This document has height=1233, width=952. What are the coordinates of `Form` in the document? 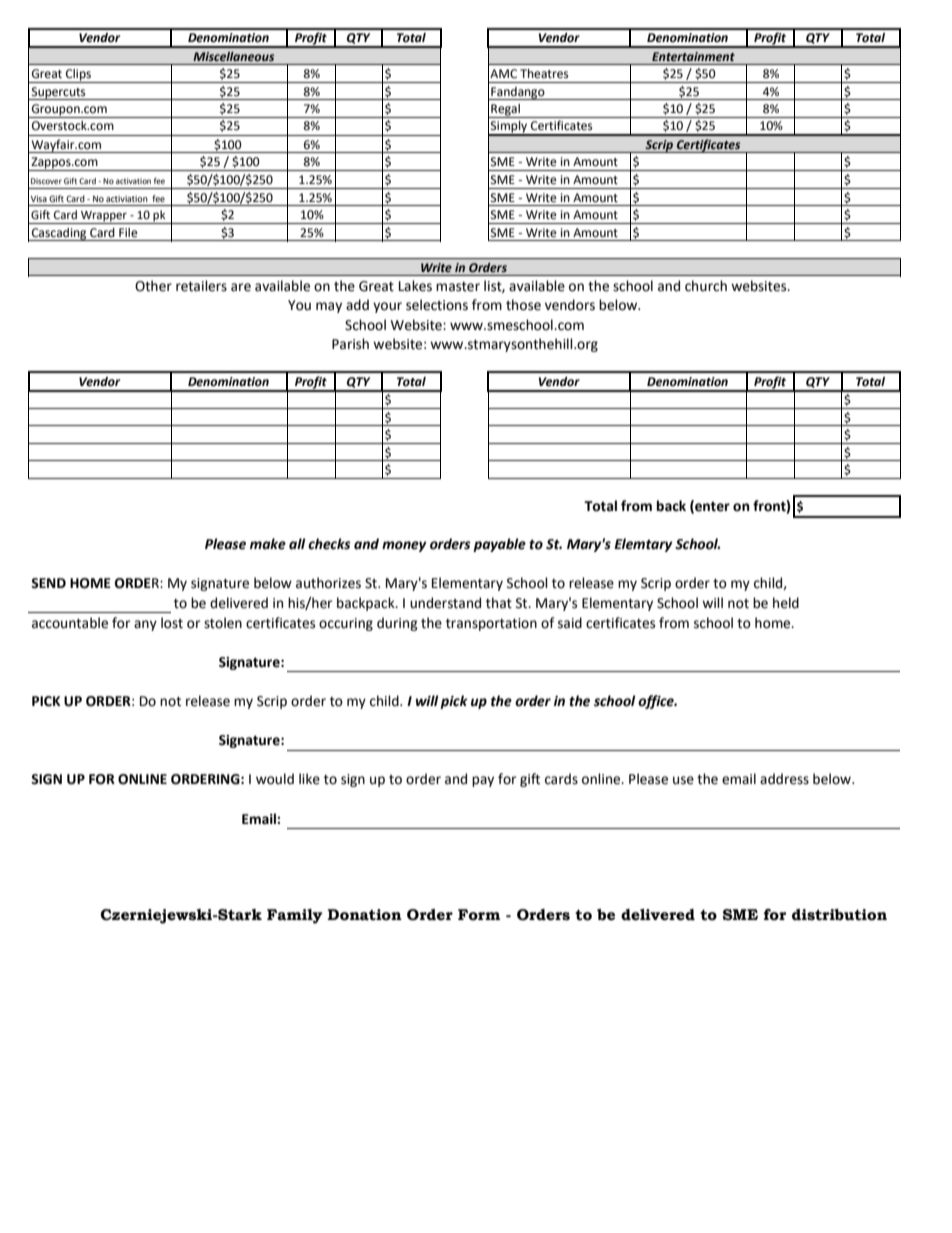 It's located at (479, 915).
